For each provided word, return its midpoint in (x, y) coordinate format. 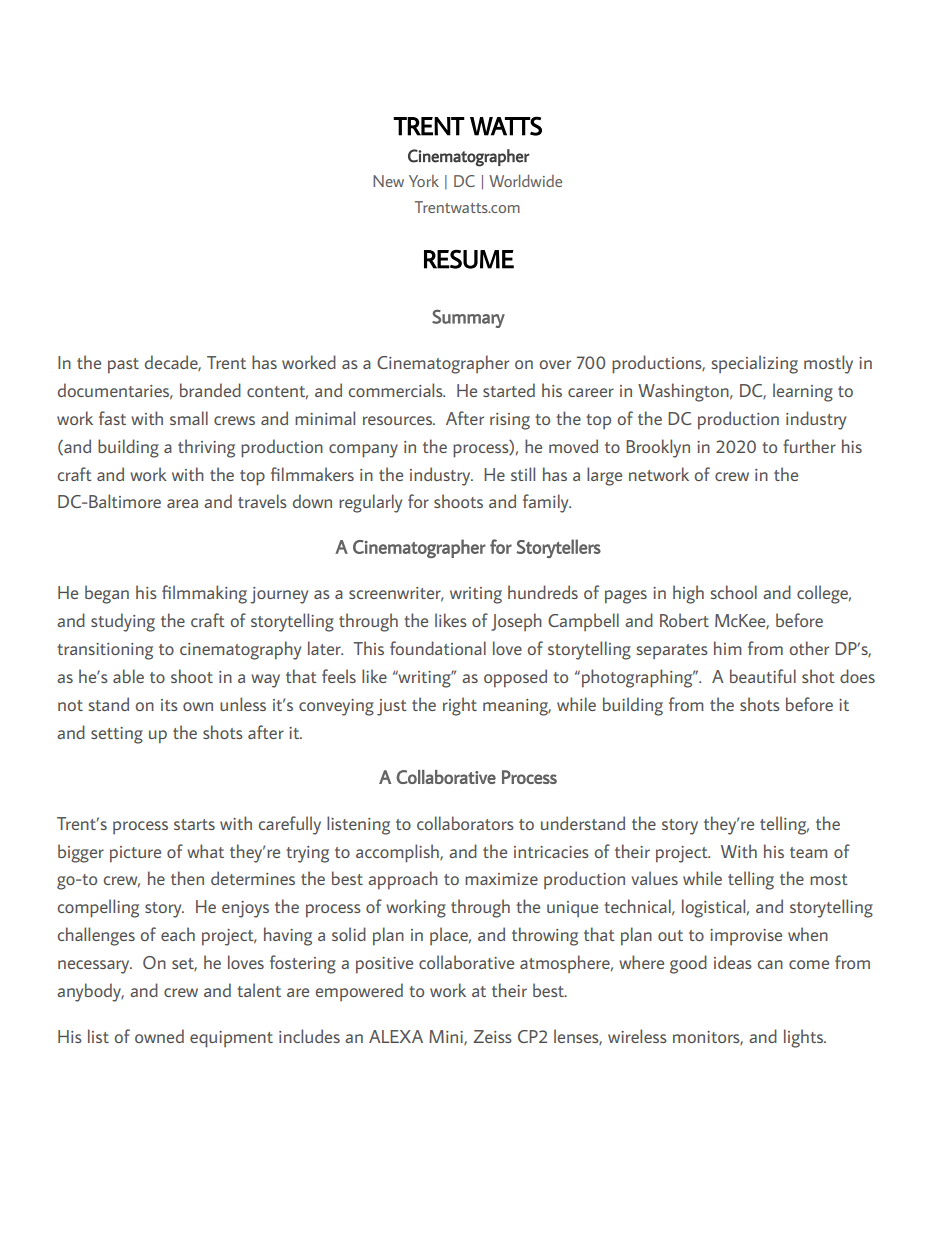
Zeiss (492, 1036)
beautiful (763, 676)
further (809, 446)
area (182, 503)
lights (804, 1038)
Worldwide (525, 181)
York (424, 181)
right (460, 706)
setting (117, 735)
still (523, 474)
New (388, 181)
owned (159, 1036)
